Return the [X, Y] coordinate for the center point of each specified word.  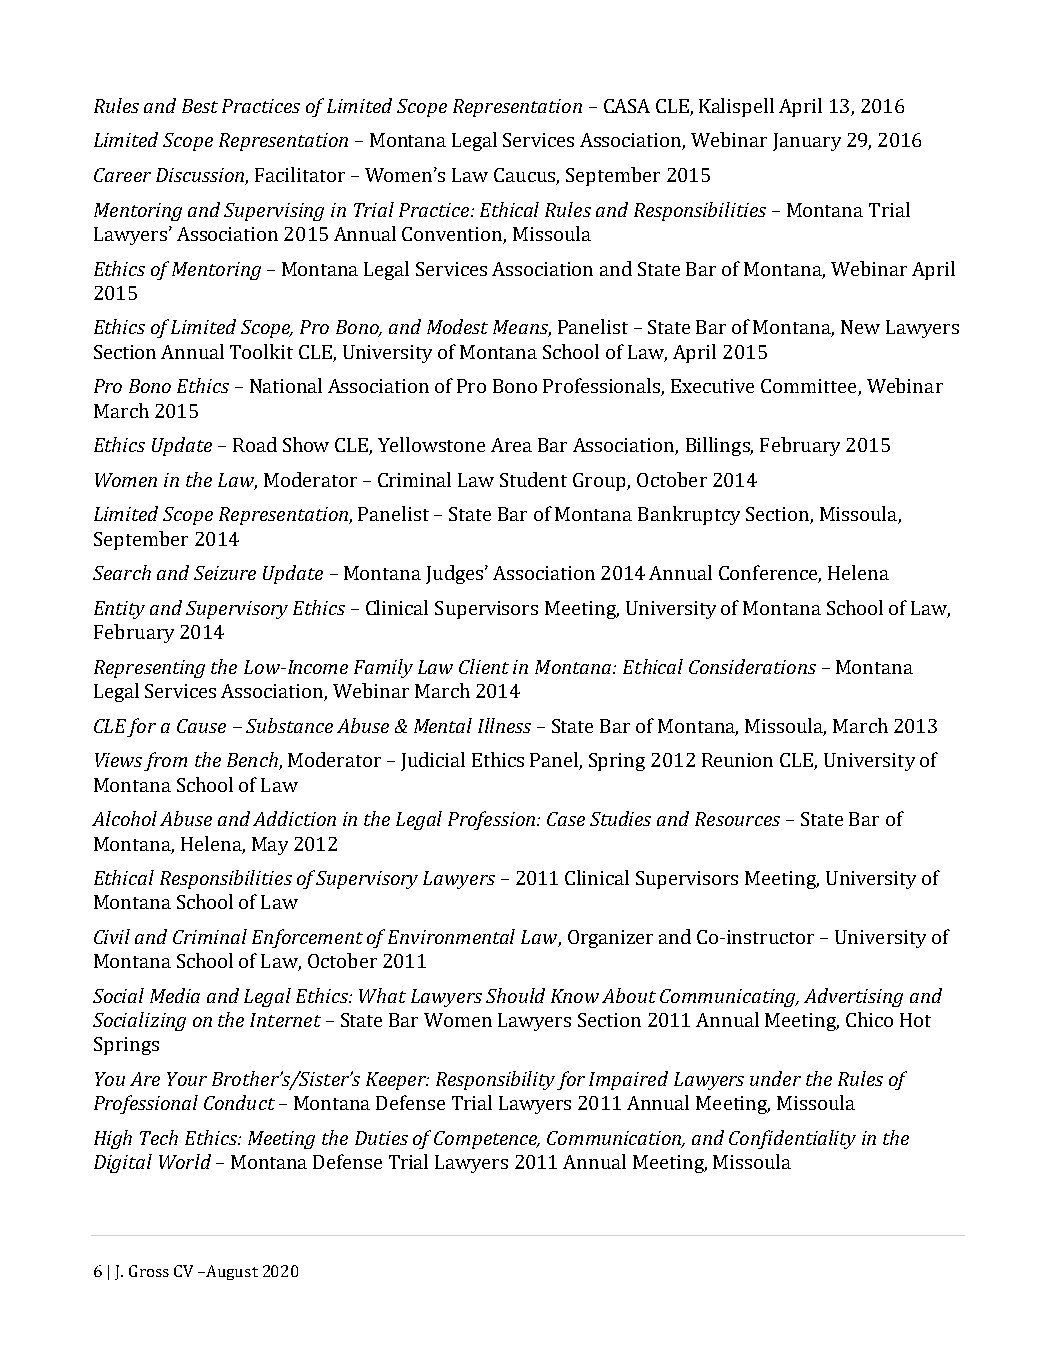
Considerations [752, 666]
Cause [201, 726]
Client [484, 666]
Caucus [525, 176]
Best [200, 106]
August [231, 1272]
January [807, 142]
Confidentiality [792, 1139]
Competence [487, 1140]
